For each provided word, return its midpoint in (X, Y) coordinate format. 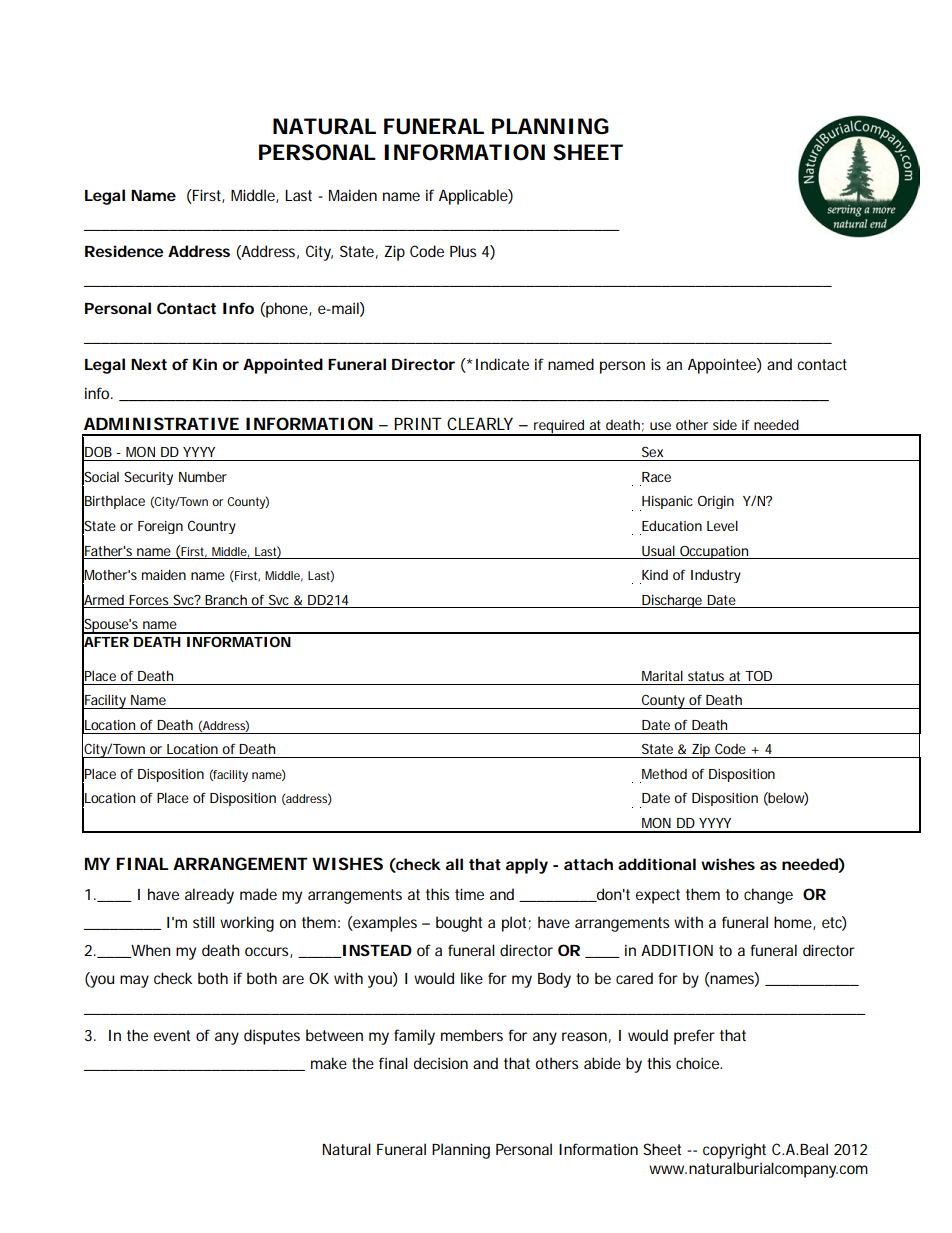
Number (203, 477)
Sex (652, 452)
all (454, 864)
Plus (463, 251)
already (209, 896)
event (172, 1035)
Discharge (672, 601)
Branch (226, 600)
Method (664, 774)
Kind (655, 575)
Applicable (474, 197)
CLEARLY (480, 423)
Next (149, 364)
